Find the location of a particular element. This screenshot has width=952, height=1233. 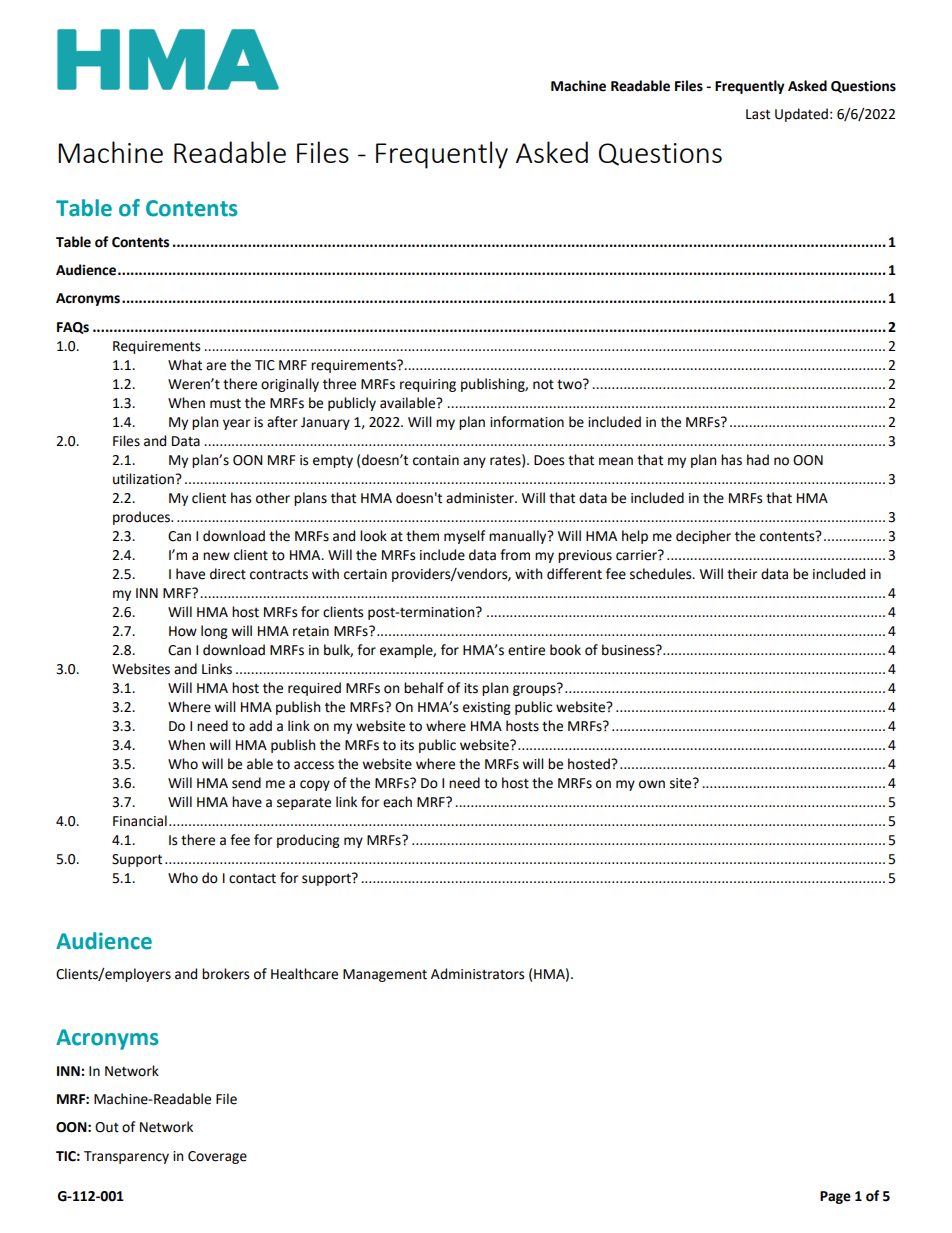

had is located at coordinates (758, 460).
